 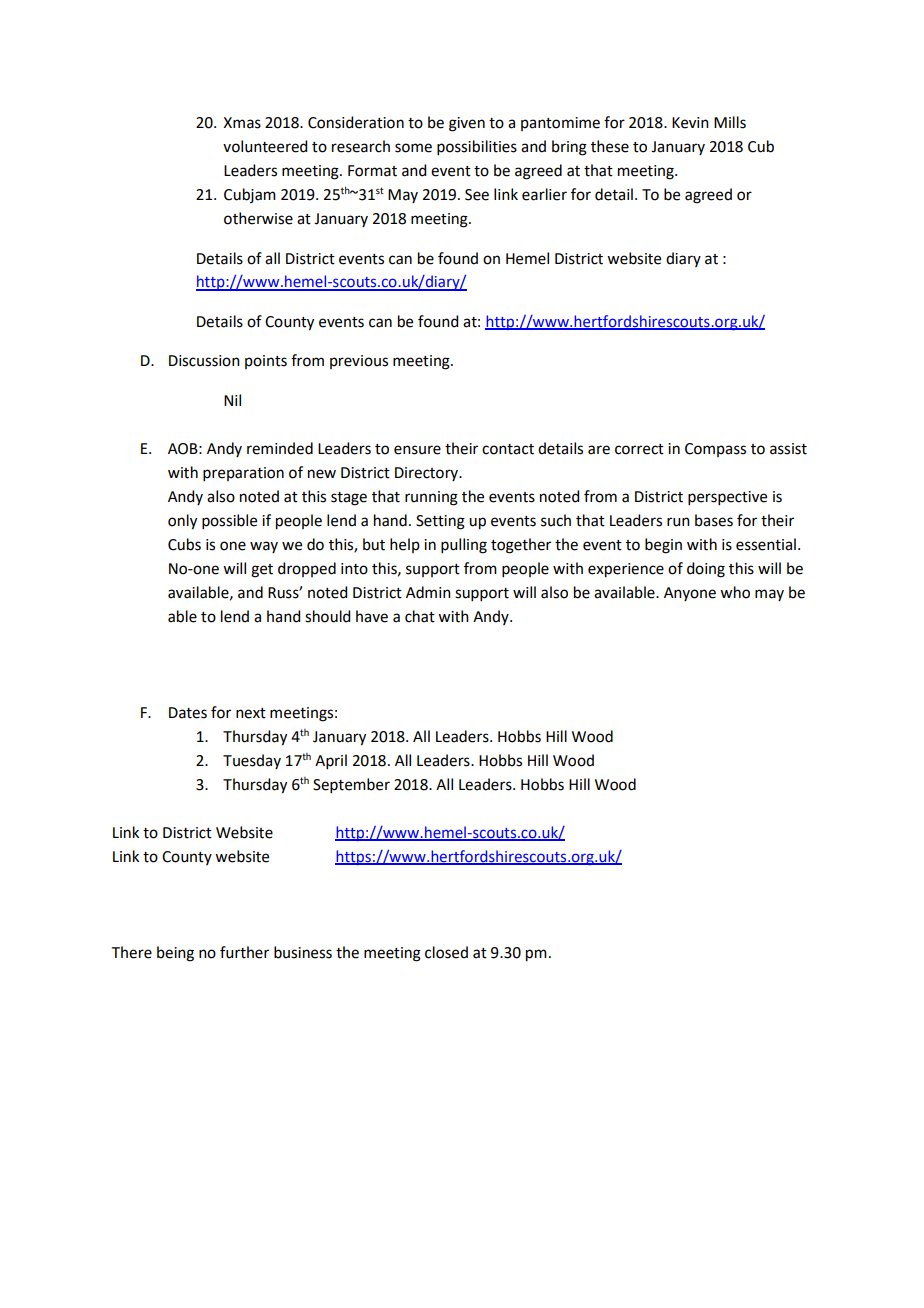 I want to click on further, so click(x=244, y=952).
